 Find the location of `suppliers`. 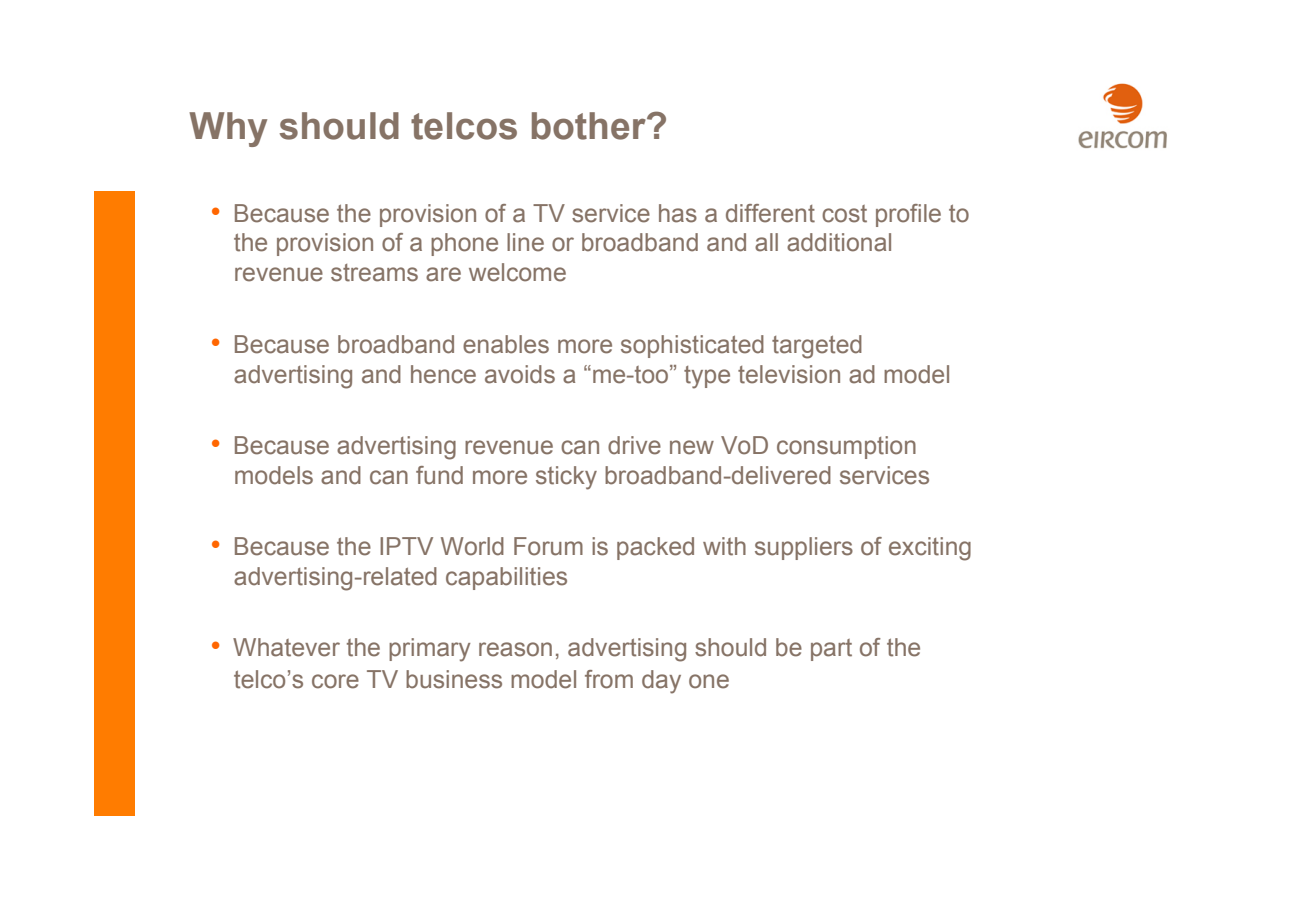

suppliers is located at coordinates (804, 548).
